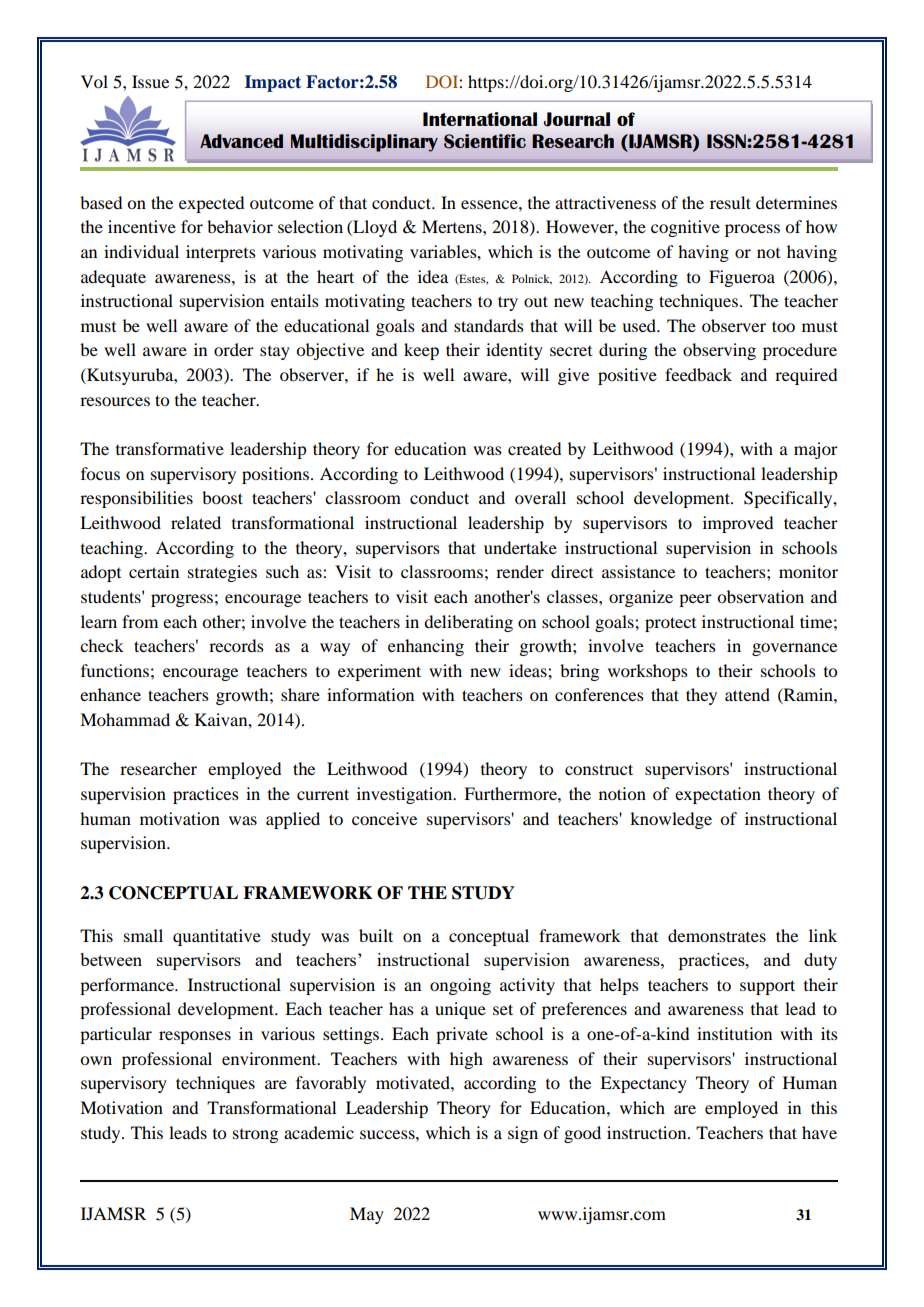  Describe the element at coordinates (730, 202) in the screenshot. I see `result` at that location.
